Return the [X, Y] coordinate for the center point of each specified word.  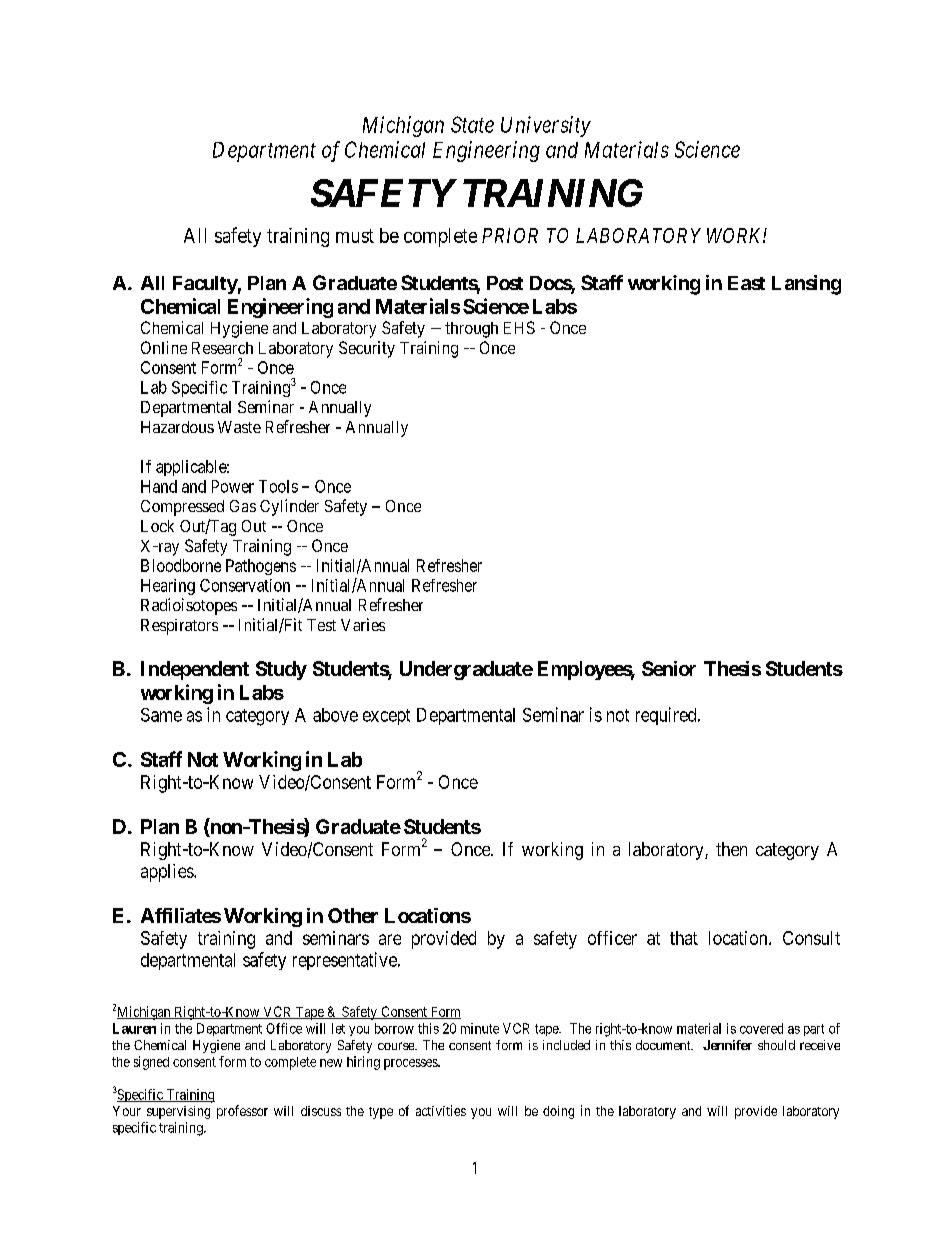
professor [242, 1112]
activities [441, 1110]
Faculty [205, 285]
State [472, 124]
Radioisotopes [189, 606]
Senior [669, 668]
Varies [363, 624]
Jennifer [727, 1045]
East [746, 283]
